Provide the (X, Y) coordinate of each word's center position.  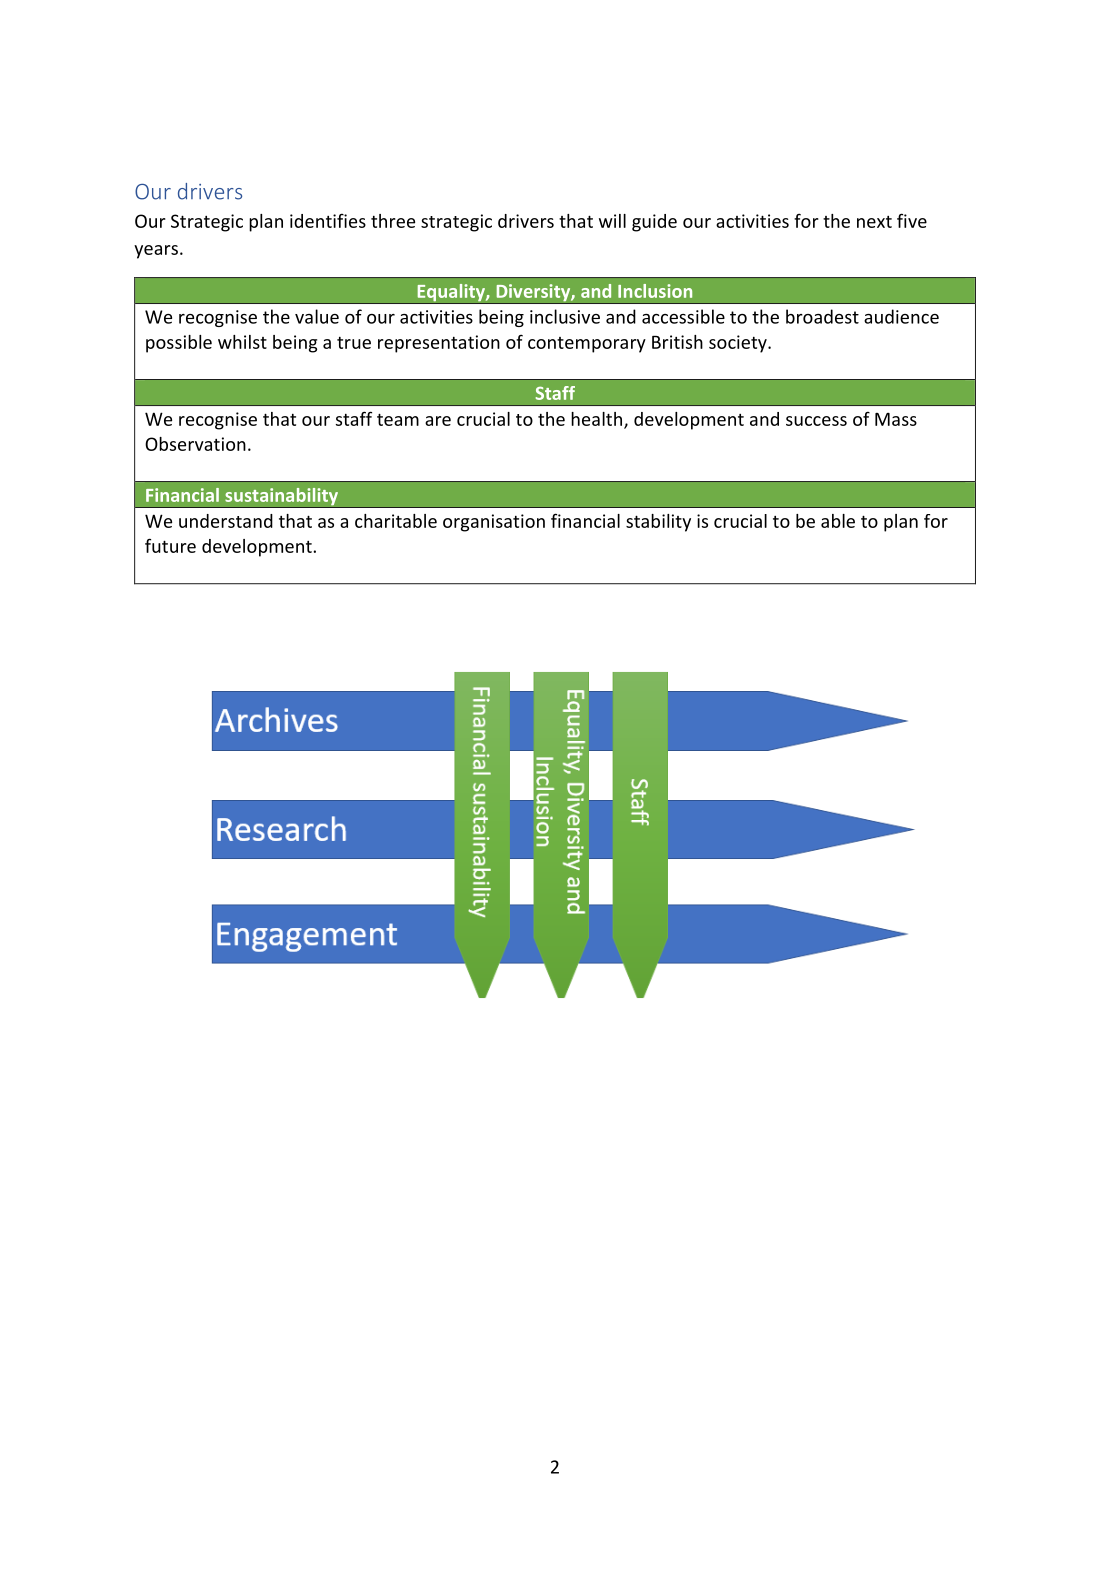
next (874, 222)
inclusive (565, 316)
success (816, 421)
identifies (328, 221)
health (596, 419)
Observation (195, 444)
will (612, 221)
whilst (242, 342)
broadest (822, 316)
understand (226, 521)
